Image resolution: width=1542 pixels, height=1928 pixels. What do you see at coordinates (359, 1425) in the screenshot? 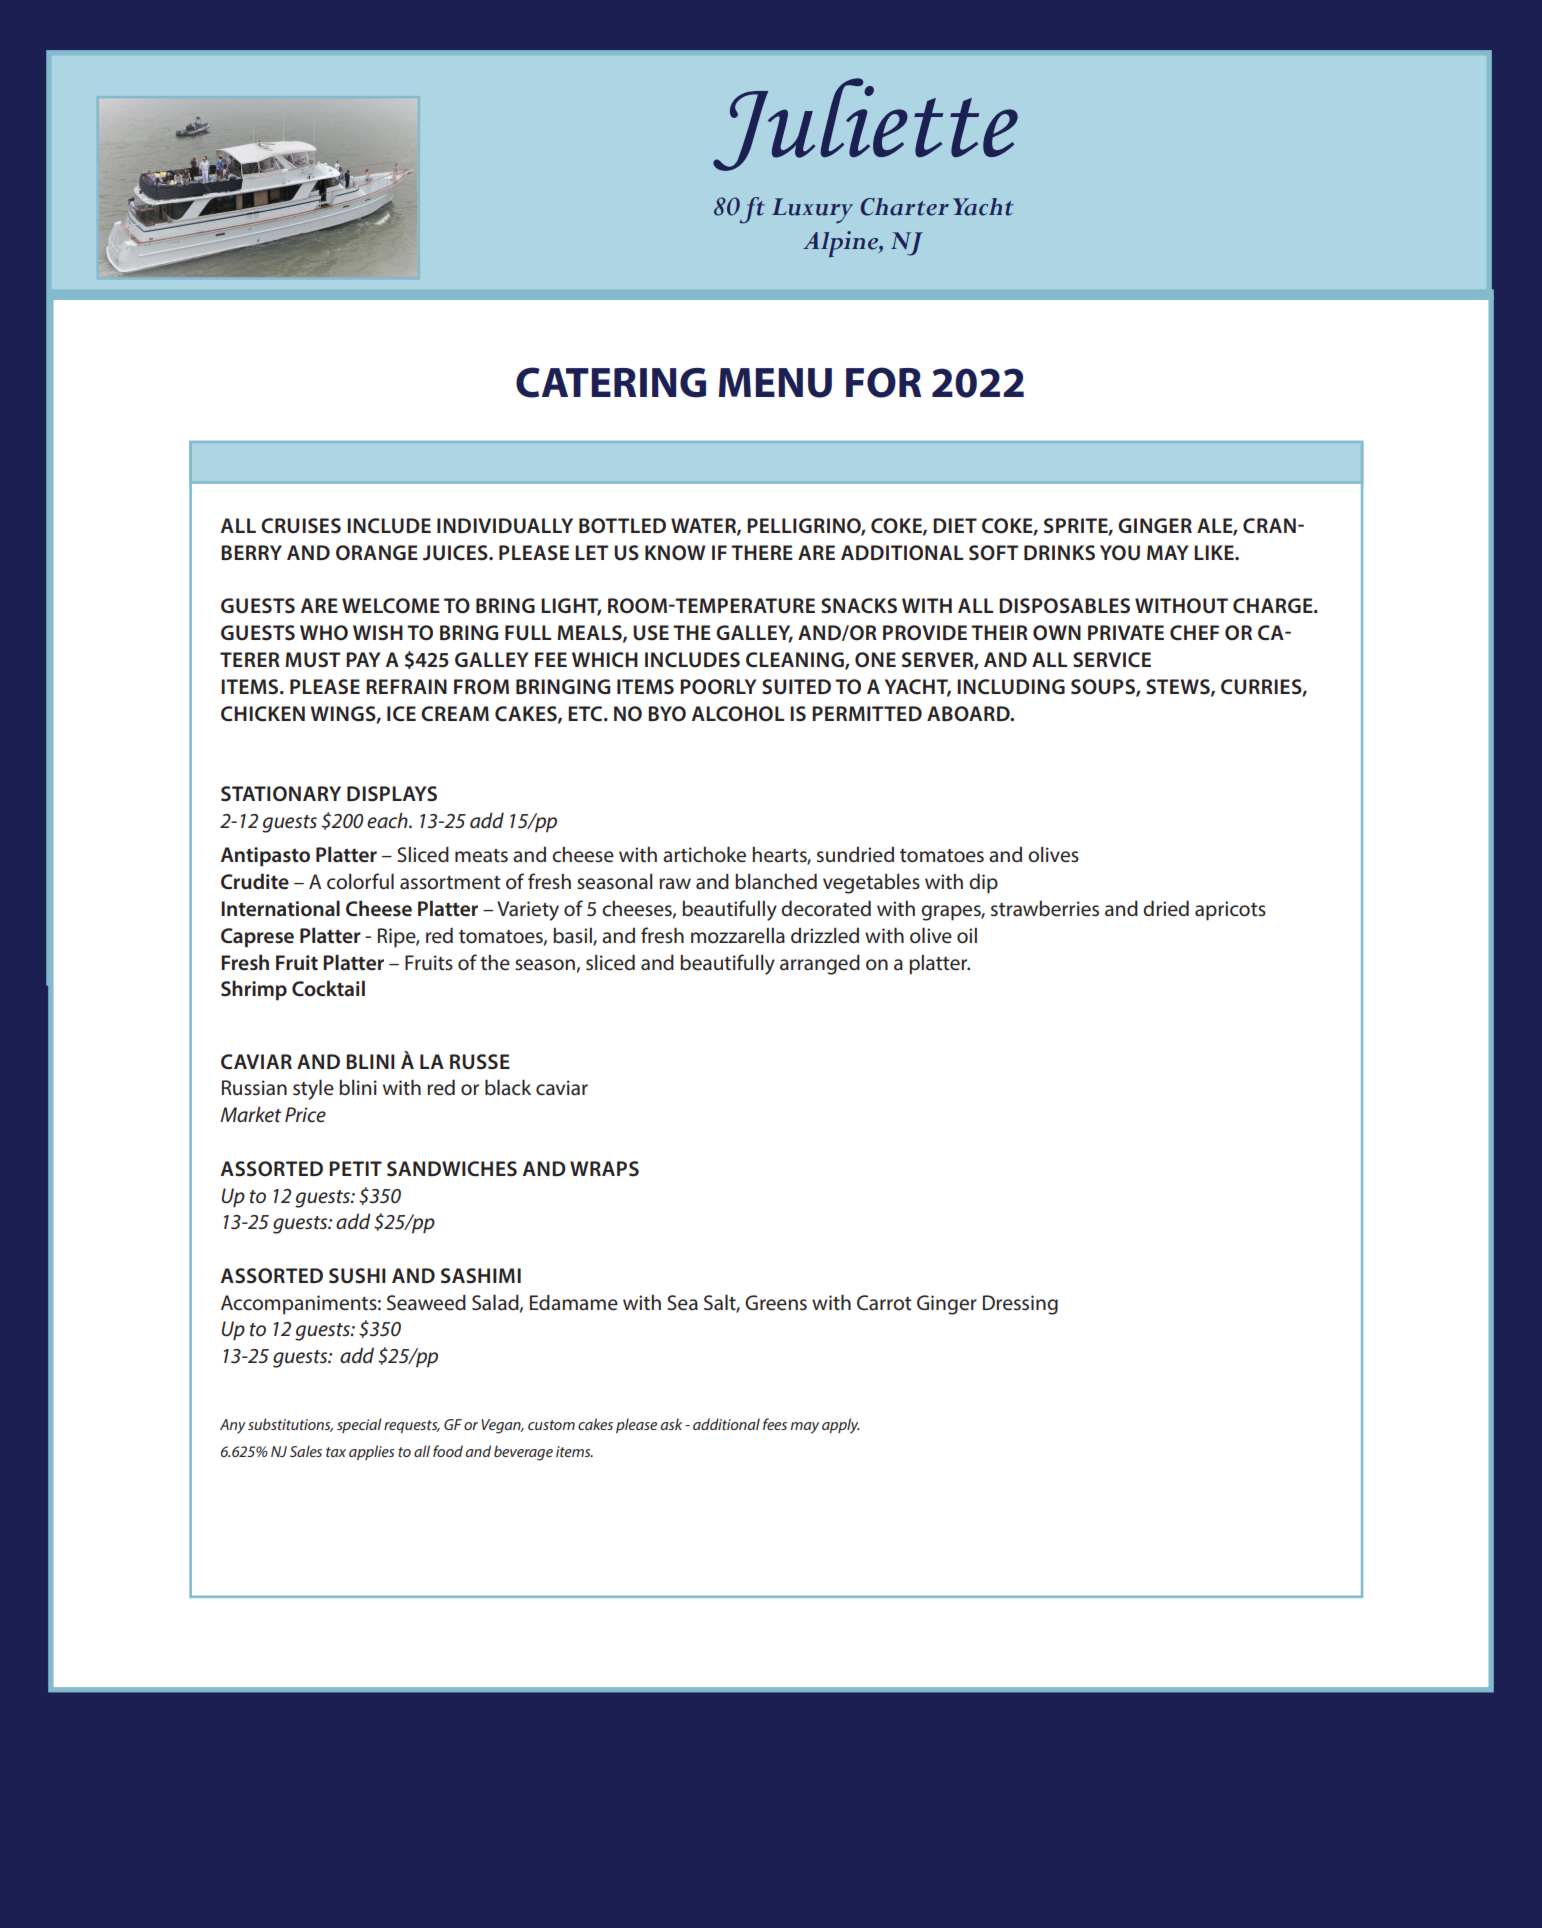
I see `special` at bounding box center [359, 1425].
